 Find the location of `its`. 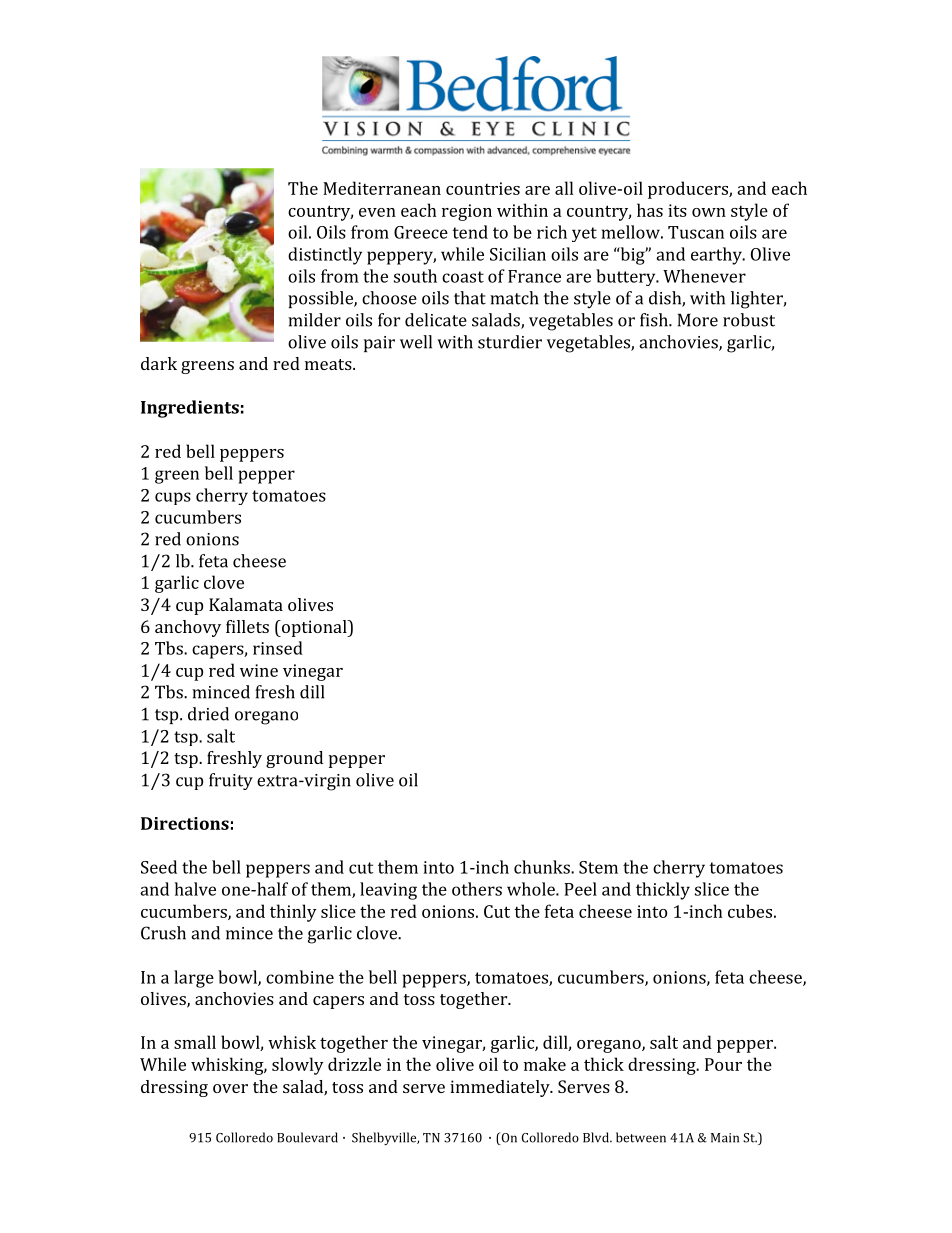

its is located at coordinates (677, 210).
